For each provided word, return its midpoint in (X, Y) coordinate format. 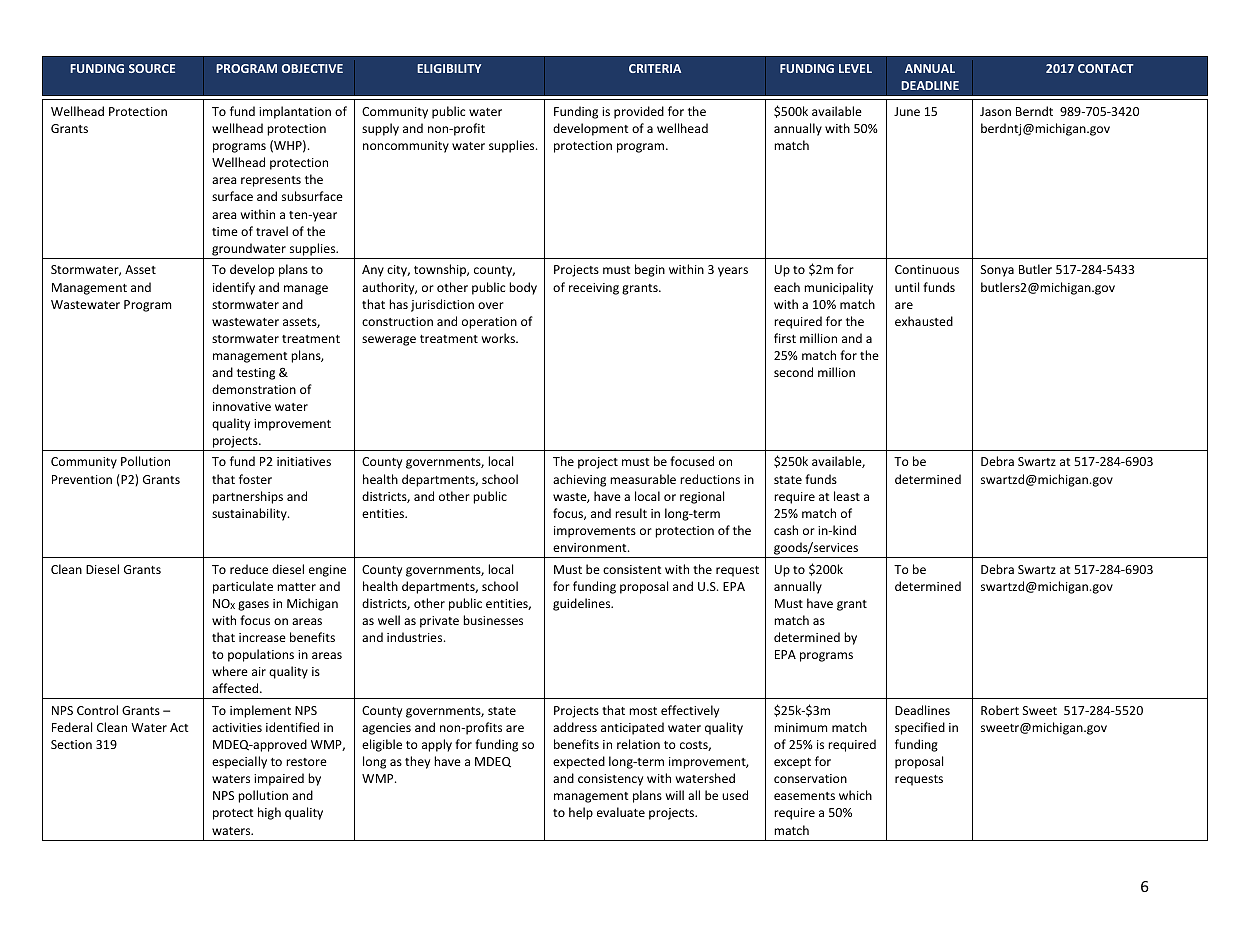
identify (234, 288)
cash (786, 530)
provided (639, 112)
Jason (995, 111)
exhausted (924, 321)
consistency (610, 780)
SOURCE (152, 68)
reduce (249, 569)
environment (591, 547)
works (499, 338)
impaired (279, 779)
